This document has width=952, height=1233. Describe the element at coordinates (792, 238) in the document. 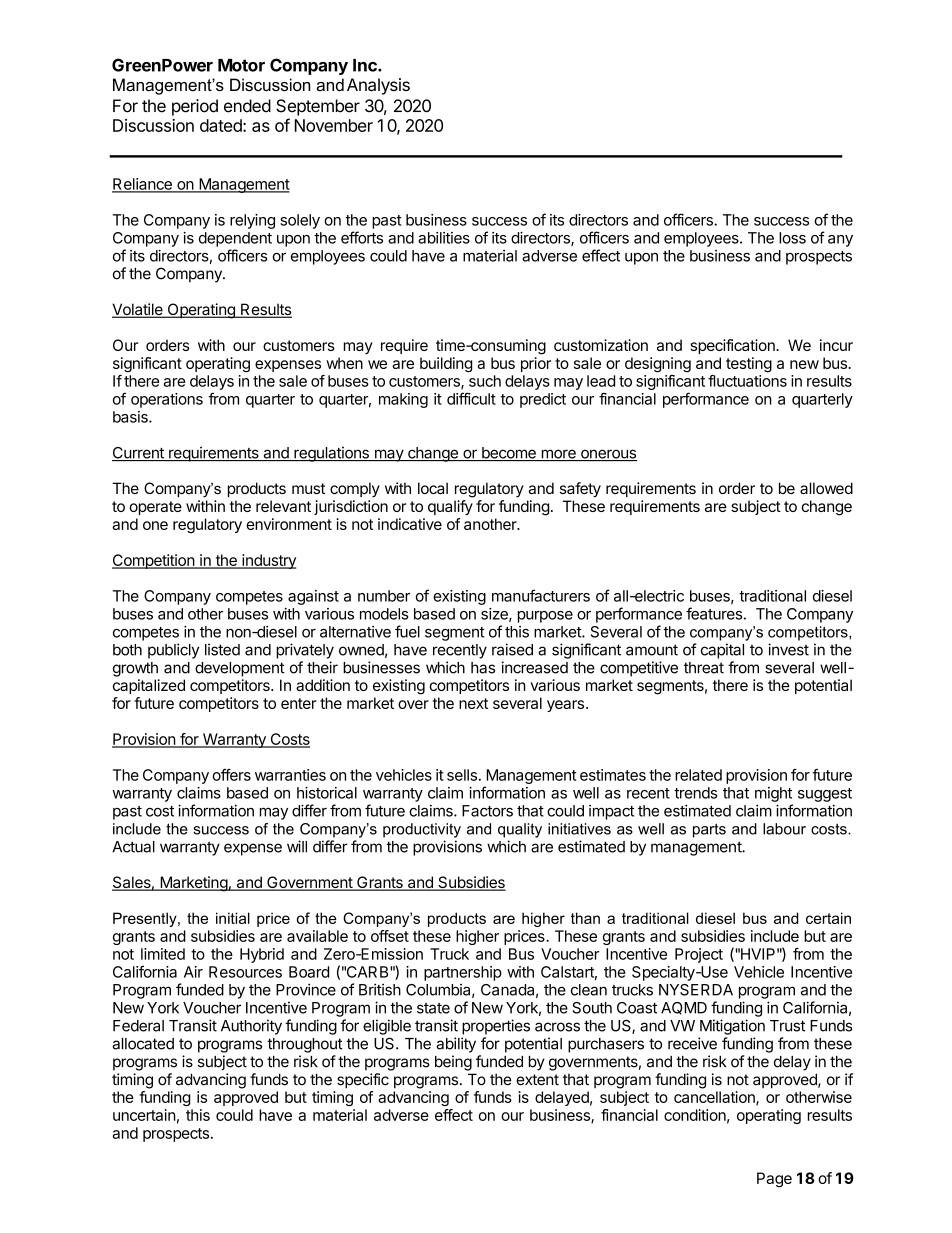

I see `loss` at that location.
